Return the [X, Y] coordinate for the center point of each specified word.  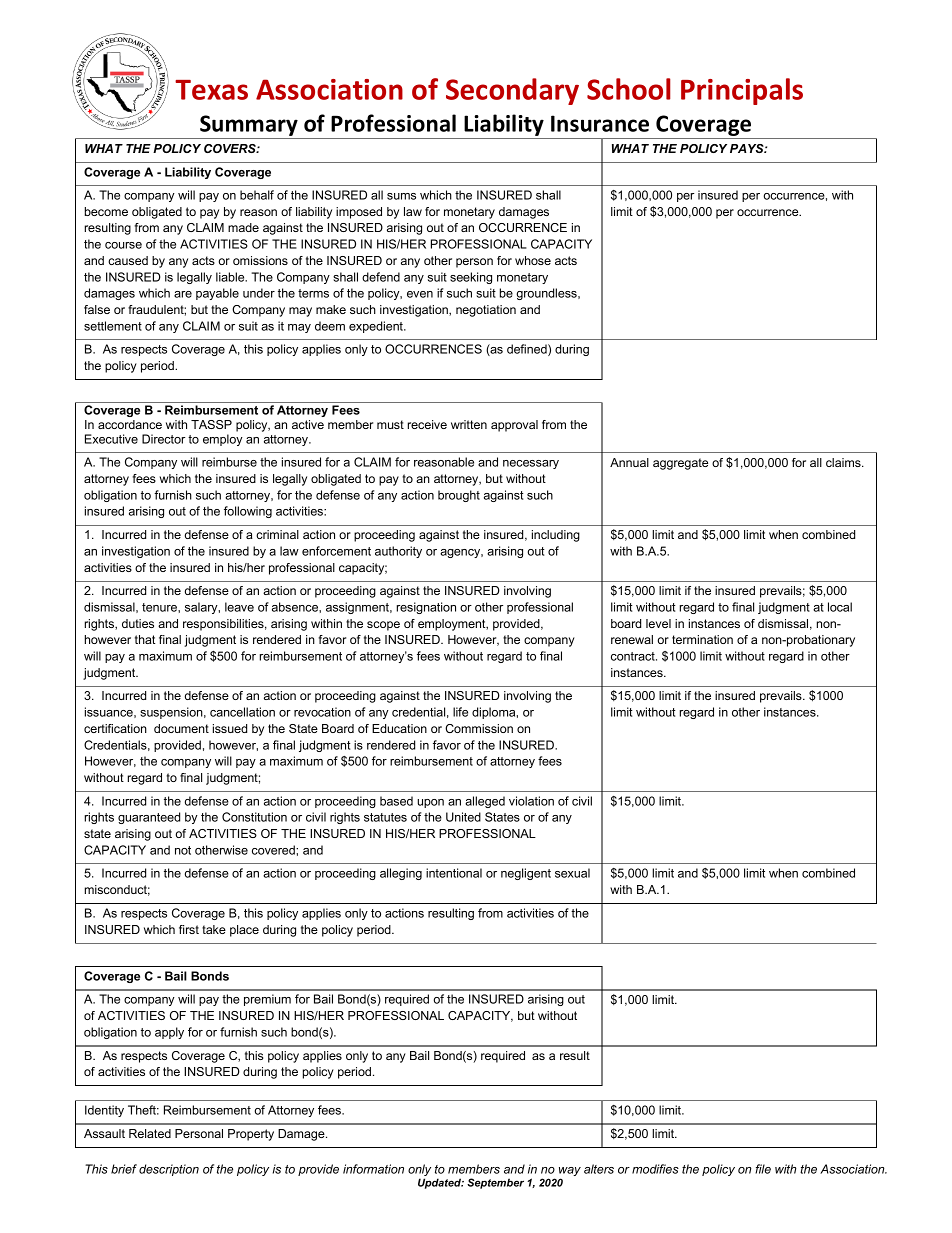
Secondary [512, 91]
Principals [742, 91]
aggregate [680, 464]
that [145, 639]
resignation [426, 608]
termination [702, 639]
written [469, 424]
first [189, 929]
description [169, 1170]
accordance [130, 424]
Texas [211, 90]
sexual [572, 873]
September [495, 1183]
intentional [454, 873]
